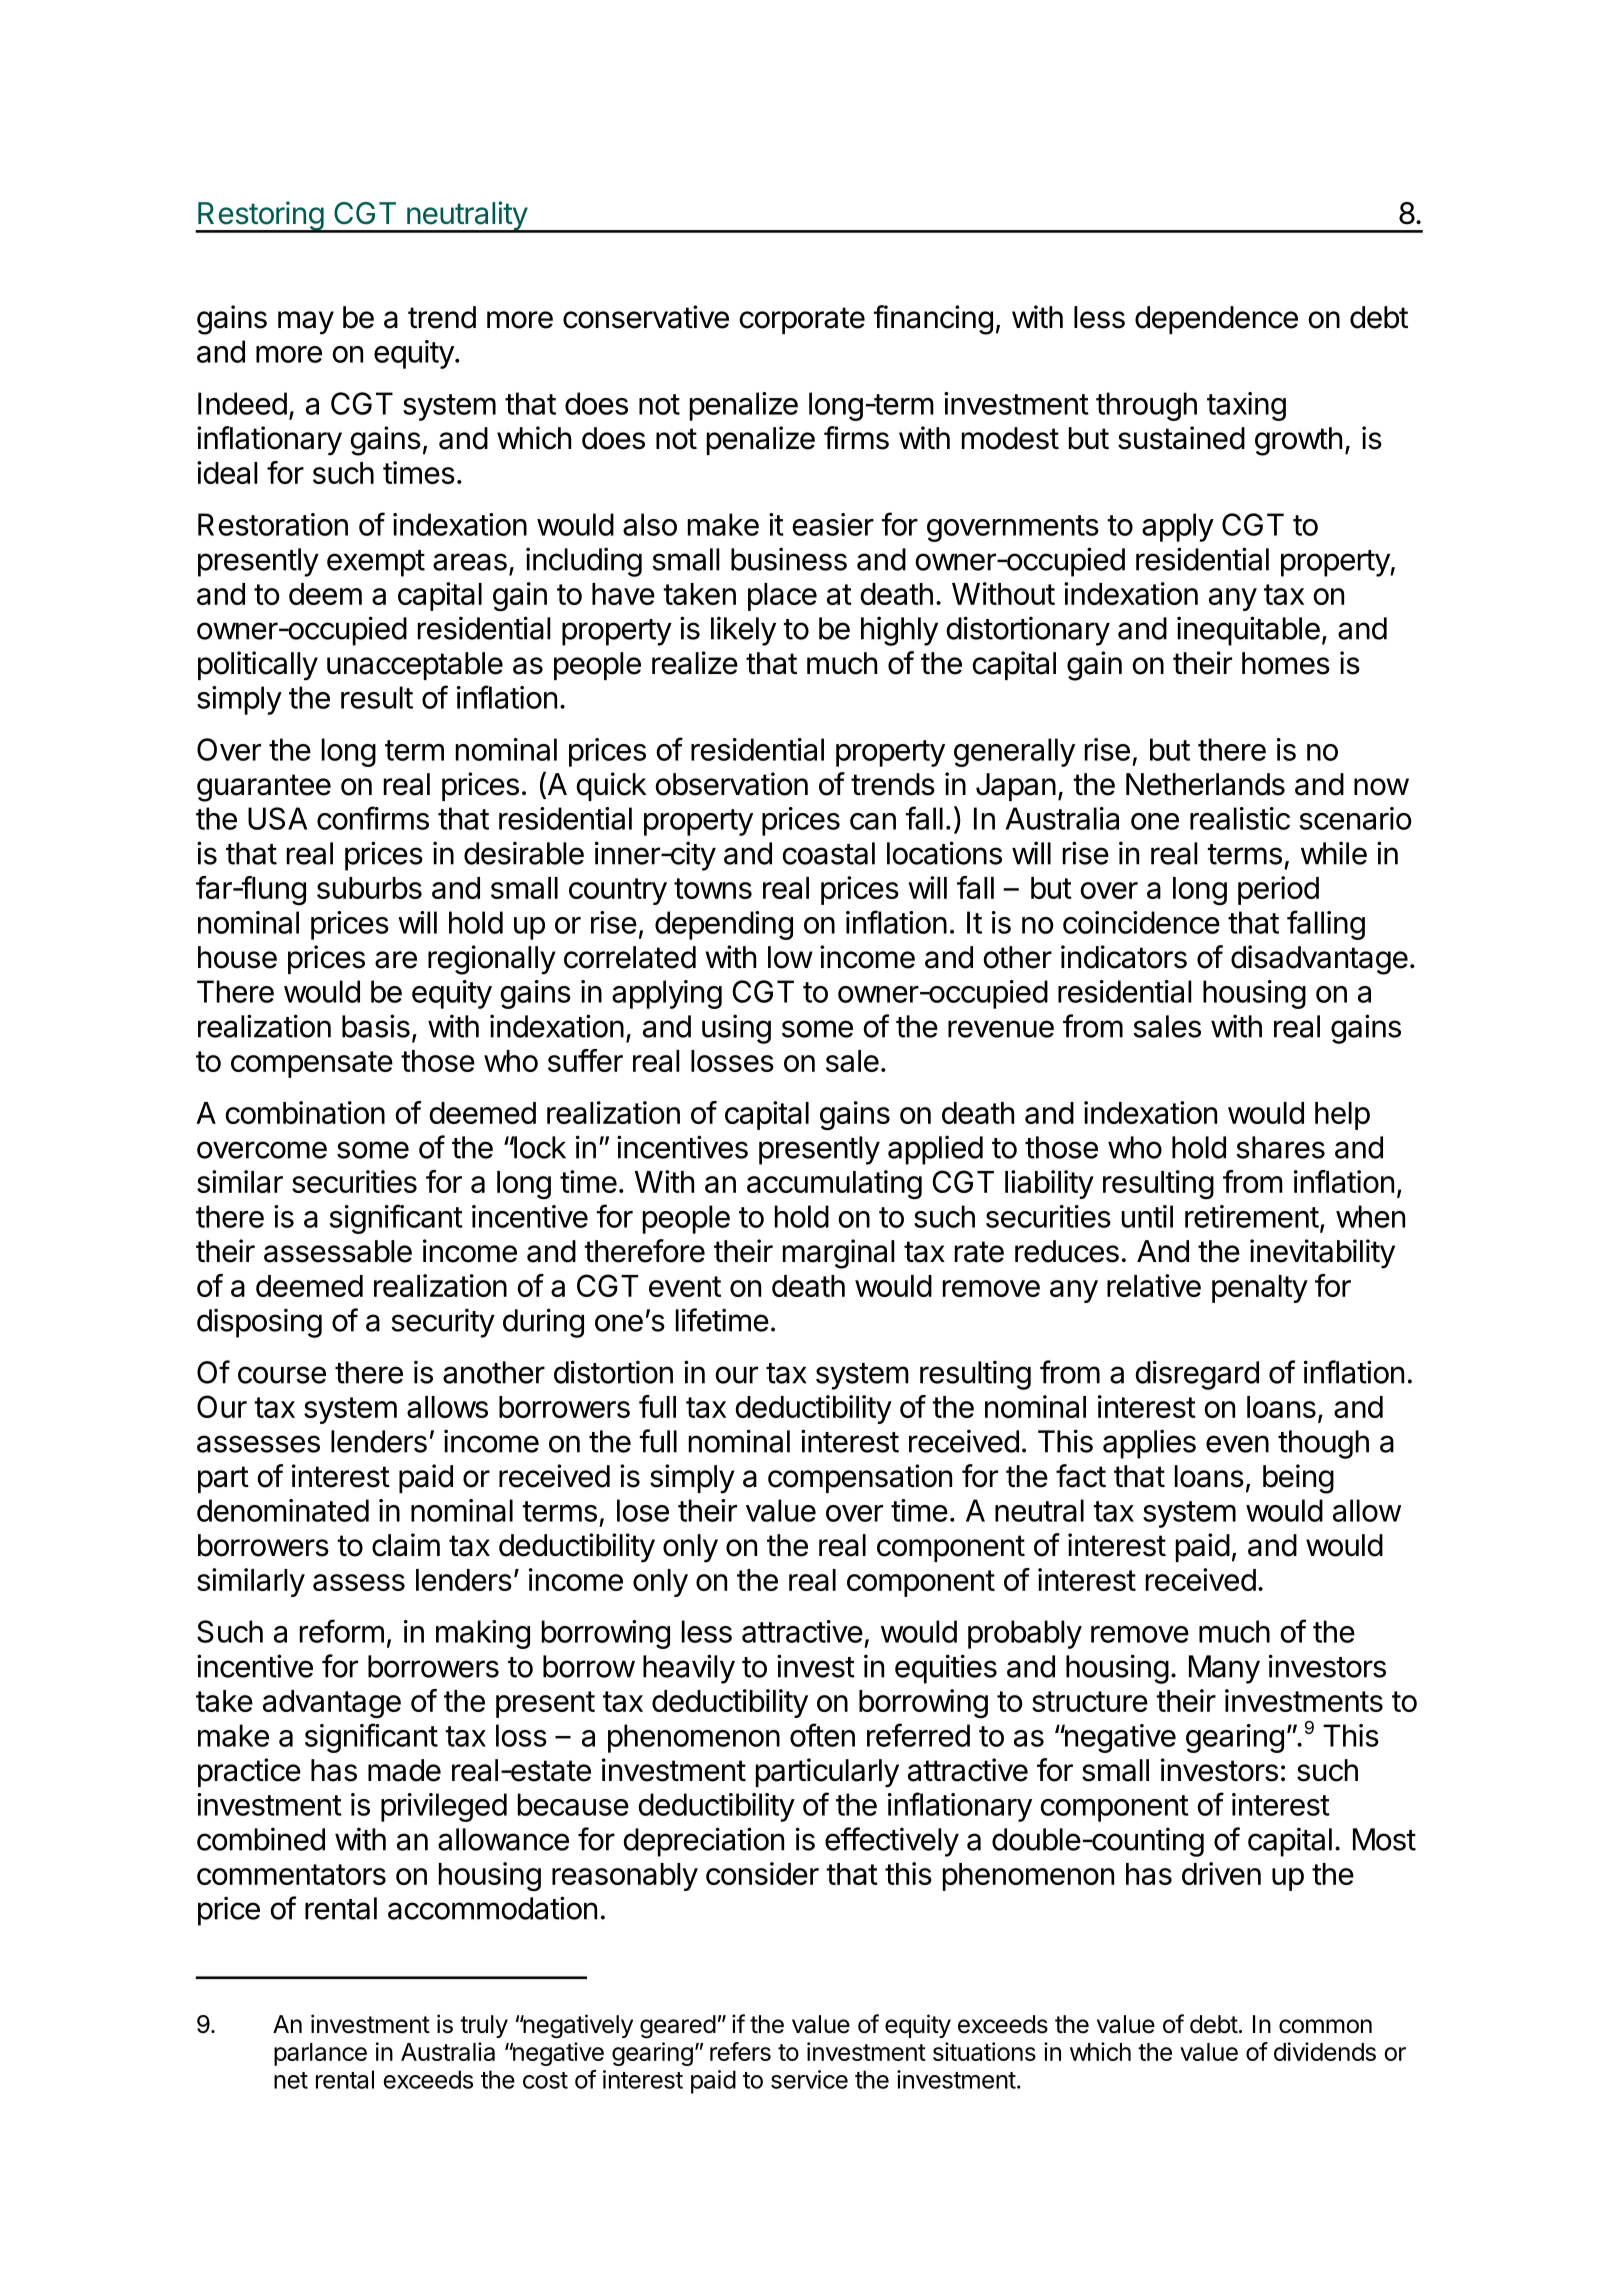 The image size is (1618, 2290). I want to click on accumulating, so click(834, 1185).
